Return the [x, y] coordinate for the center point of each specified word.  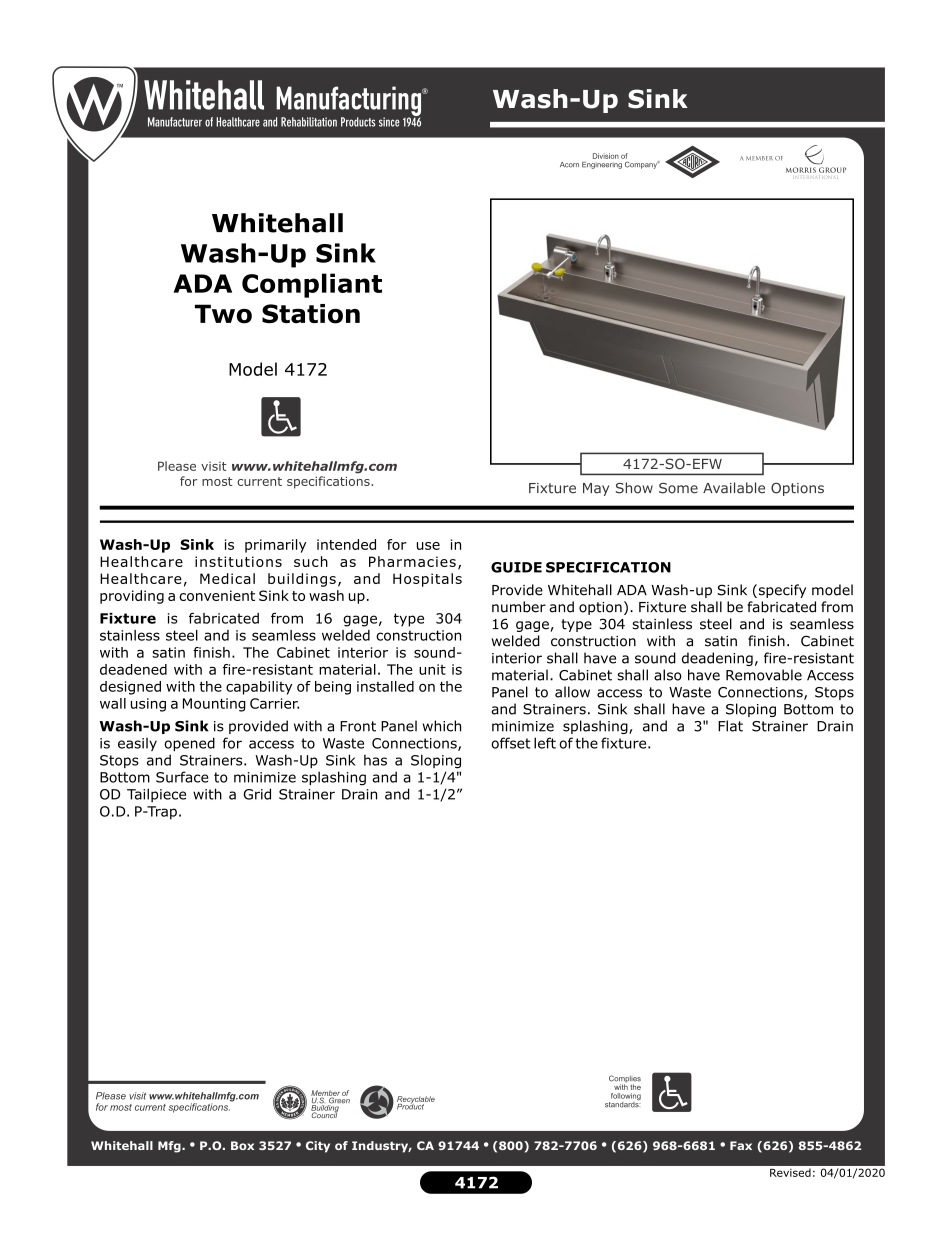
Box [242, 1145]
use [428, 546]
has [375, 760]
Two [223, 314]
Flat [730, 726]
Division [606, 156]
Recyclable [416, 1101]
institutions [238, 561]
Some [678, 488]
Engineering [602, 165]
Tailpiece [156, 795]
